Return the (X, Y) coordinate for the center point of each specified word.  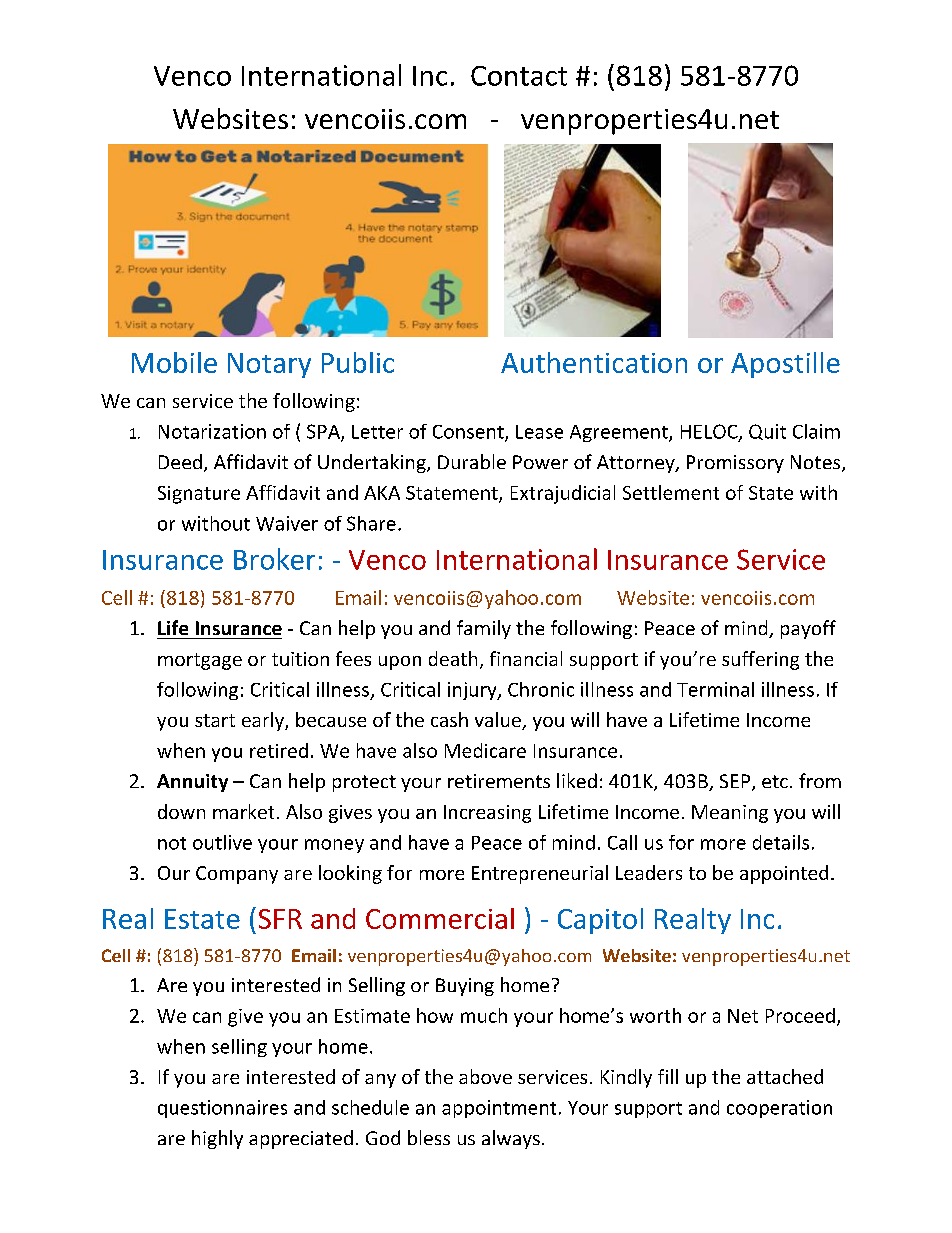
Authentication (594, 362)
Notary (269, 365)
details (781, 842)
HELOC (710, 432)
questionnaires (222, 1109)
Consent (469, 433)
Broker (274, 559)
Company (237, 875)
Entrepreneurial (540, 874)
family (484, 629)
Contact (519, 76)
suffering (760, 660)
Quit (767, 432)
